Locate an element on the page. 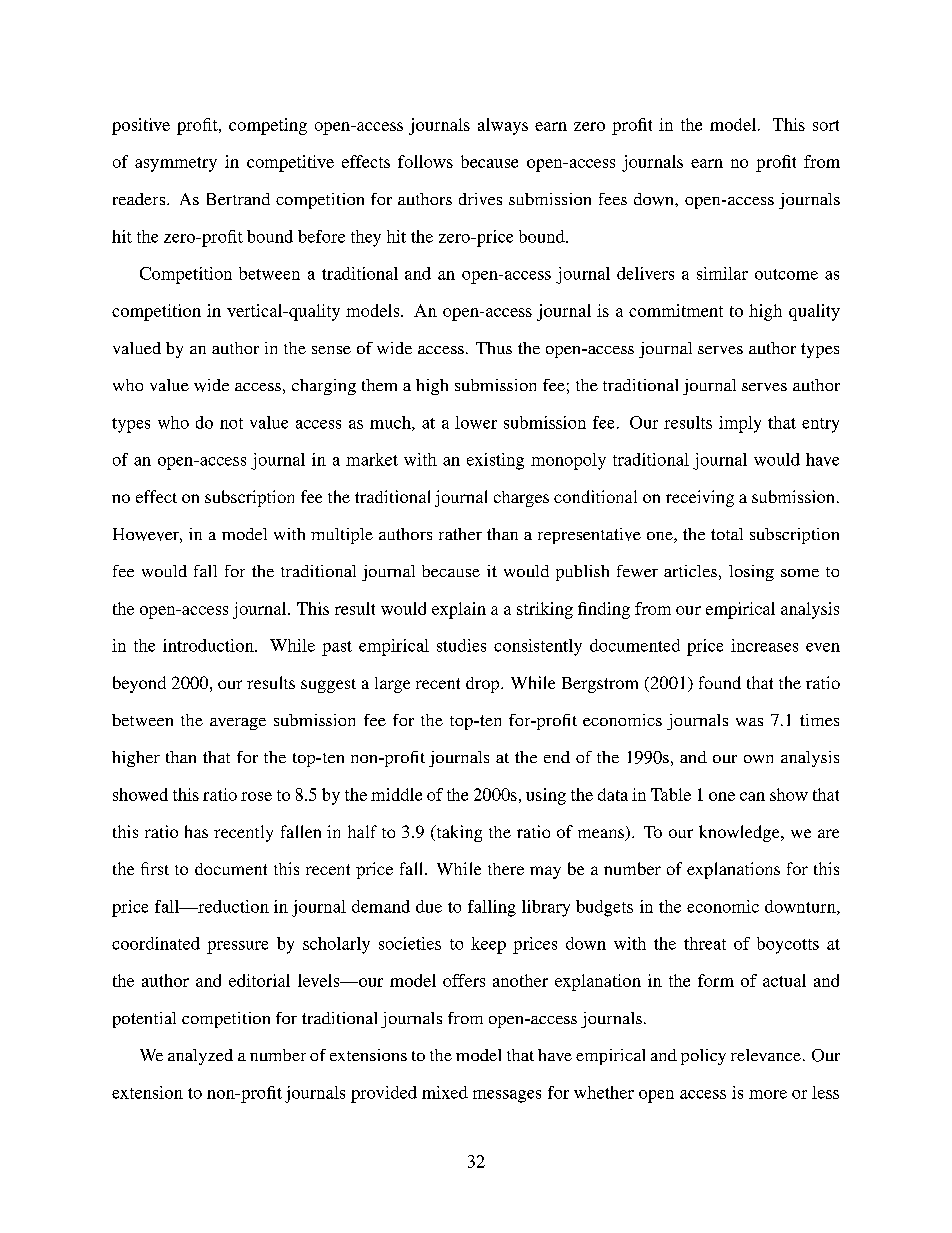 Image resolution: width=952 pixels, height=1233 pixels. always is located at coordinates (503, 126).
